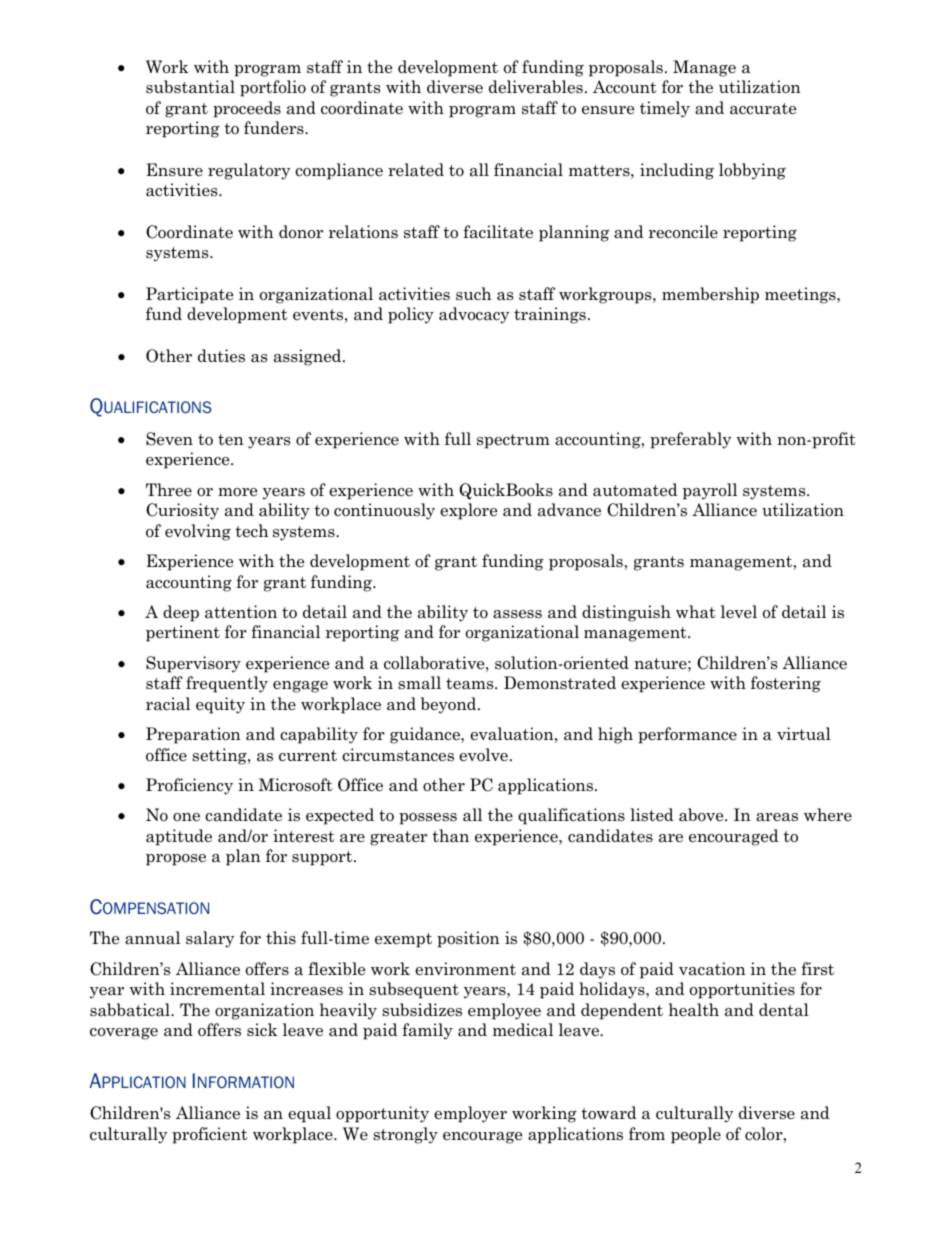 The image size is (952, 1233). Describe the element at coordinates (696, 1135) in the screenshot. I see `people` at that location.
